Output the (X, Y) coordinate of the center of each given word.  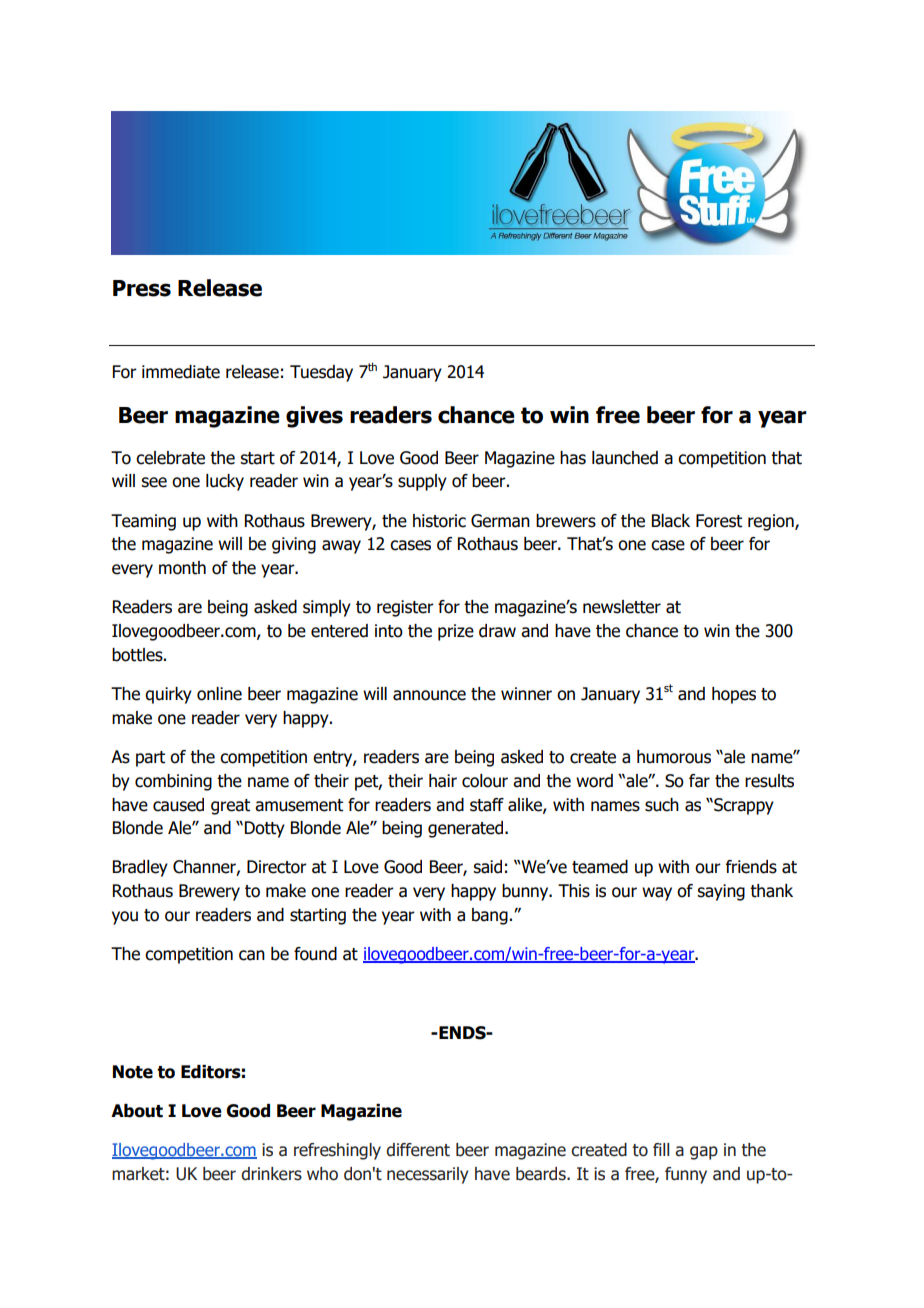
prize (456, 632)
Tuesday (321, 373)
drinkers (271, 1174)
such (662, 805)
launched (625, 458)
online (219, 694)
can (252, 955)
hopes (734, 695)
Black (671, 521)
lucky (225, 482)
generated (467, 829)
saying (721, 892)
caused (178, 805)
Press (142, 288)
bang (490, 916)
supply (422, 482)
